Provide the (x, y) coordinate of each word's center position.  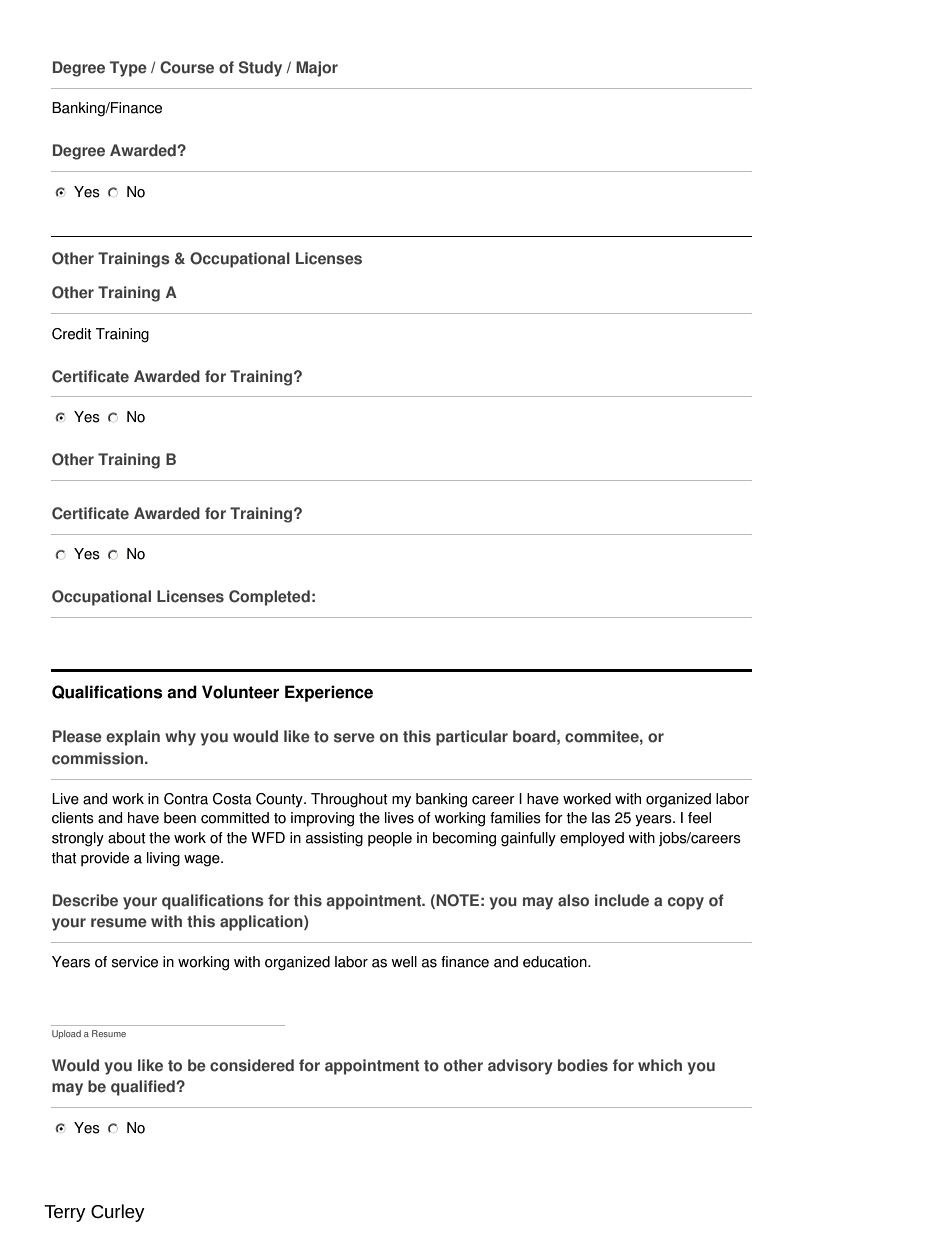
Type (128, 69)
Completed (269, 598)
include (622, 900)
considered (252, 1065)
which (660, 1065)
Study (260, 69)
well (404, 962)
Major (317, 69)
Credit (72, 334)
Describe (85, 900)
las (601, 818)
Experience (329, 693)
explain (133, 738)
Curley (118, 1213)
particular (472, 738)
